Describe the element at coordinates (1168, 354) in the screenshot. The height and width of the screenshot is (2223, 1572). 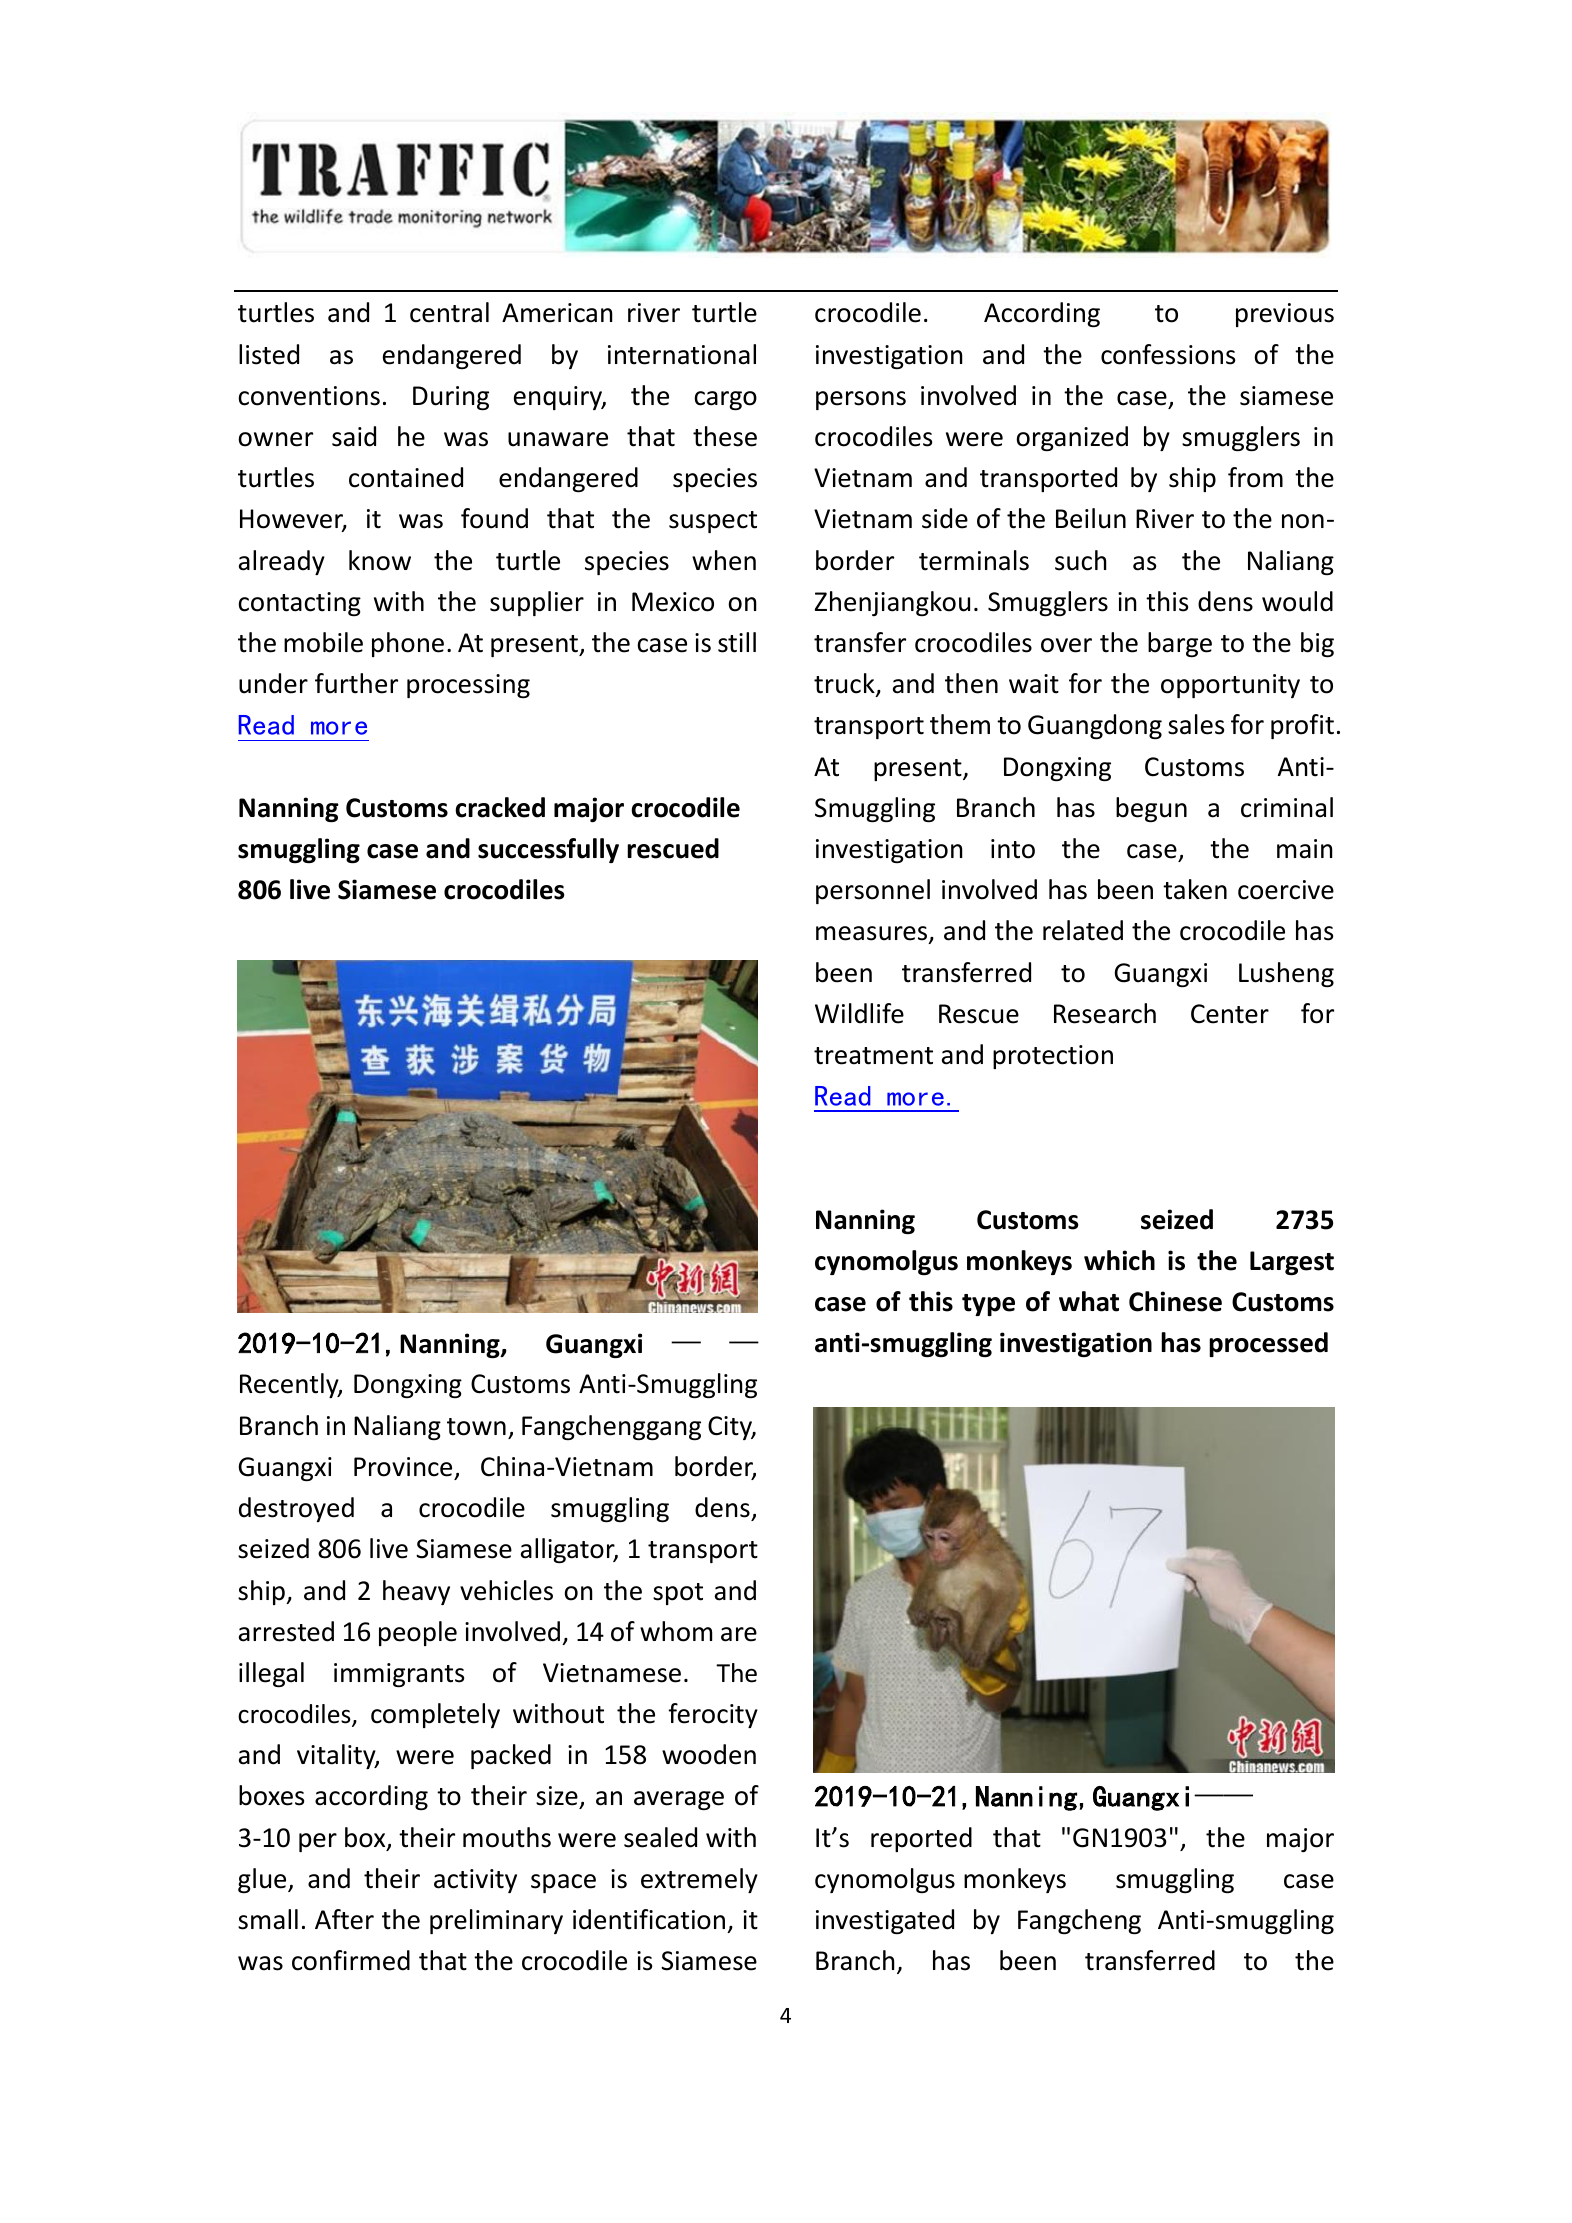
I see `confessions` at that location.
